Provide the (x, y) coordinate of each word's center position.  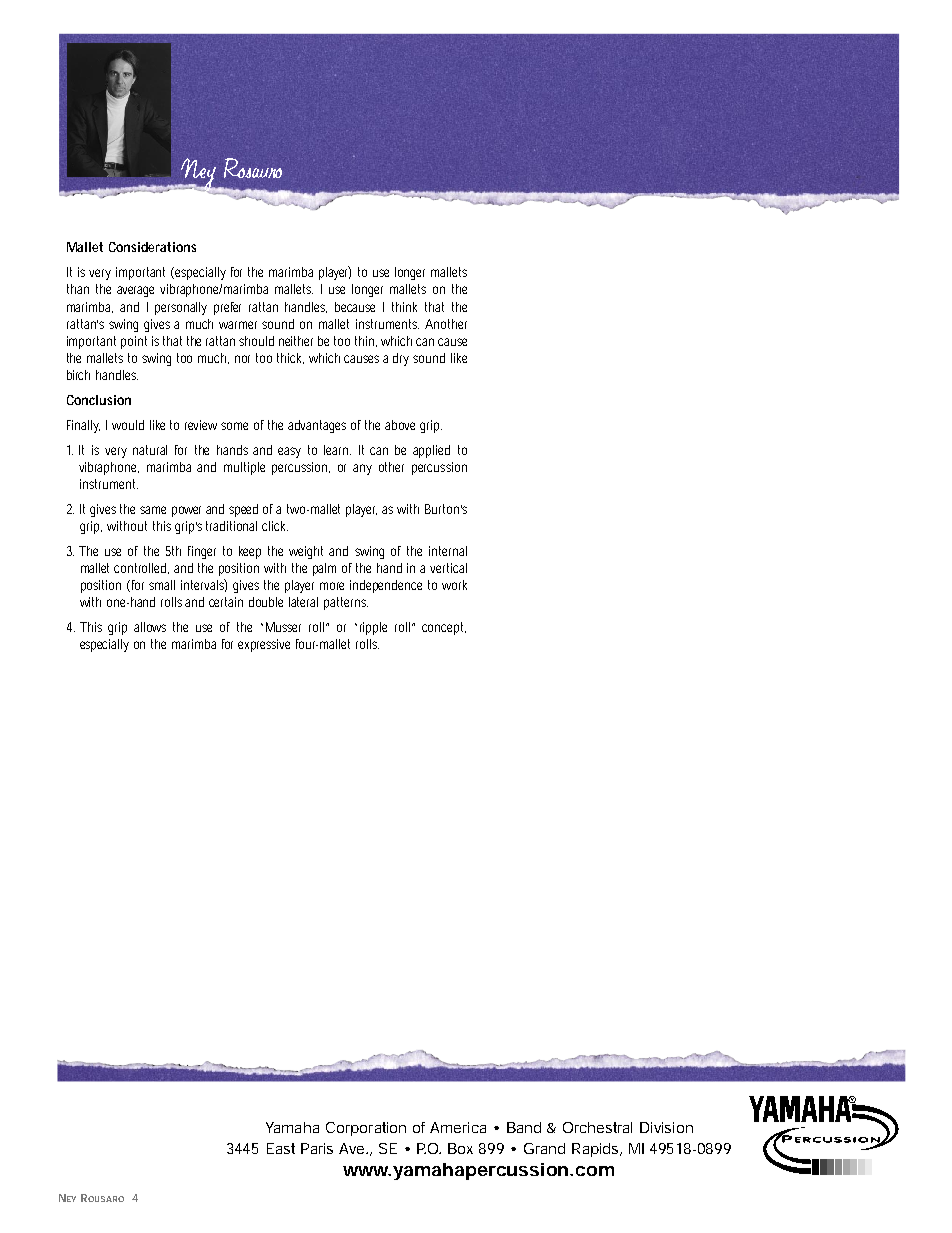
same (153, 510)
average (135, 291)
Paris (317, 1148)
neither (296, 341)
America (458, 1127)
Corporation (366, 1129)
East (281, 1148)
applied (431, 451)
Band (524, 1127)
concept (444, 628)
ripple (373, 628)
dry (401, 359)
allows (150, 627)
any (362, 469)
